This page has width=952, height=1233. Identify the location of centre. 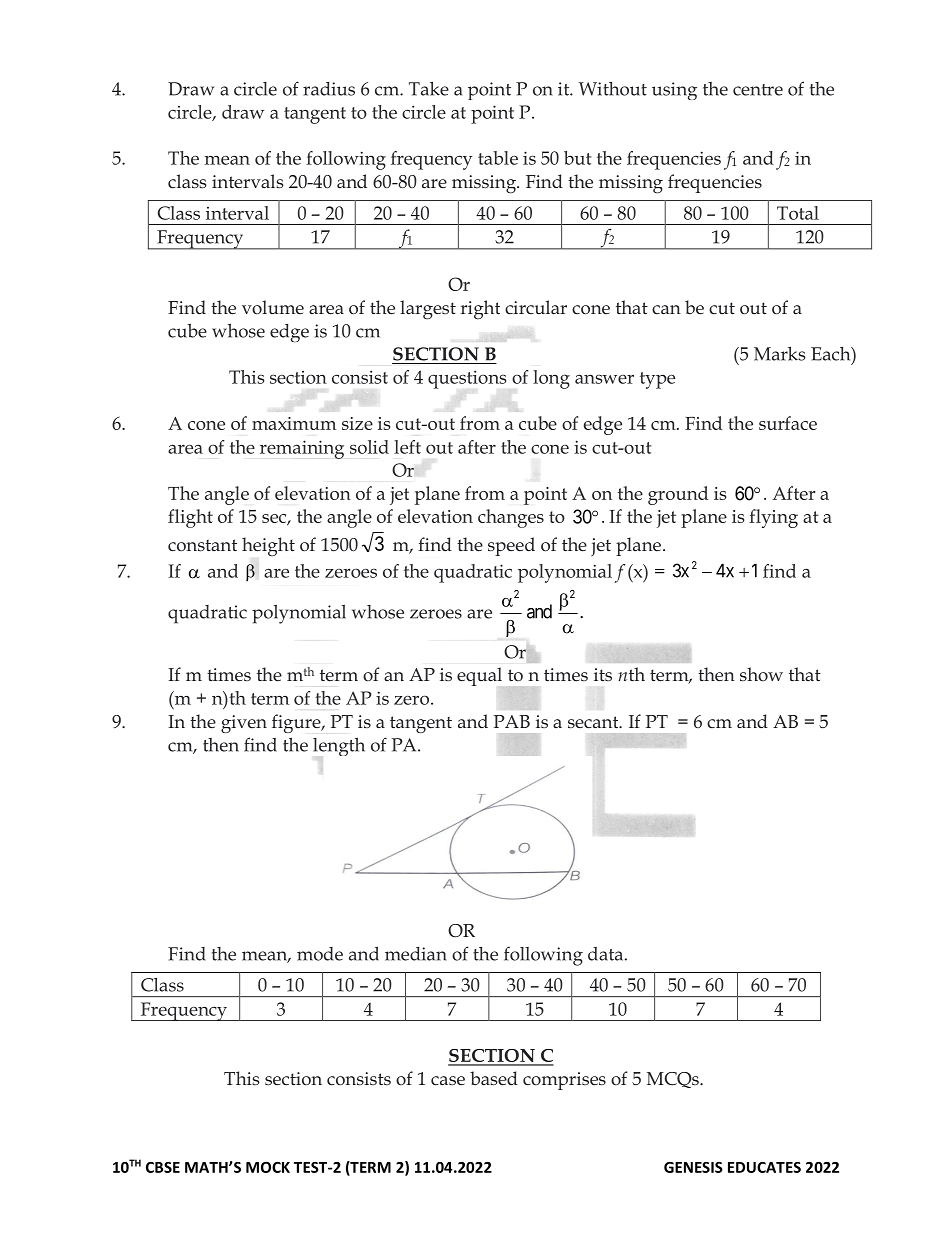
(758, 90).
